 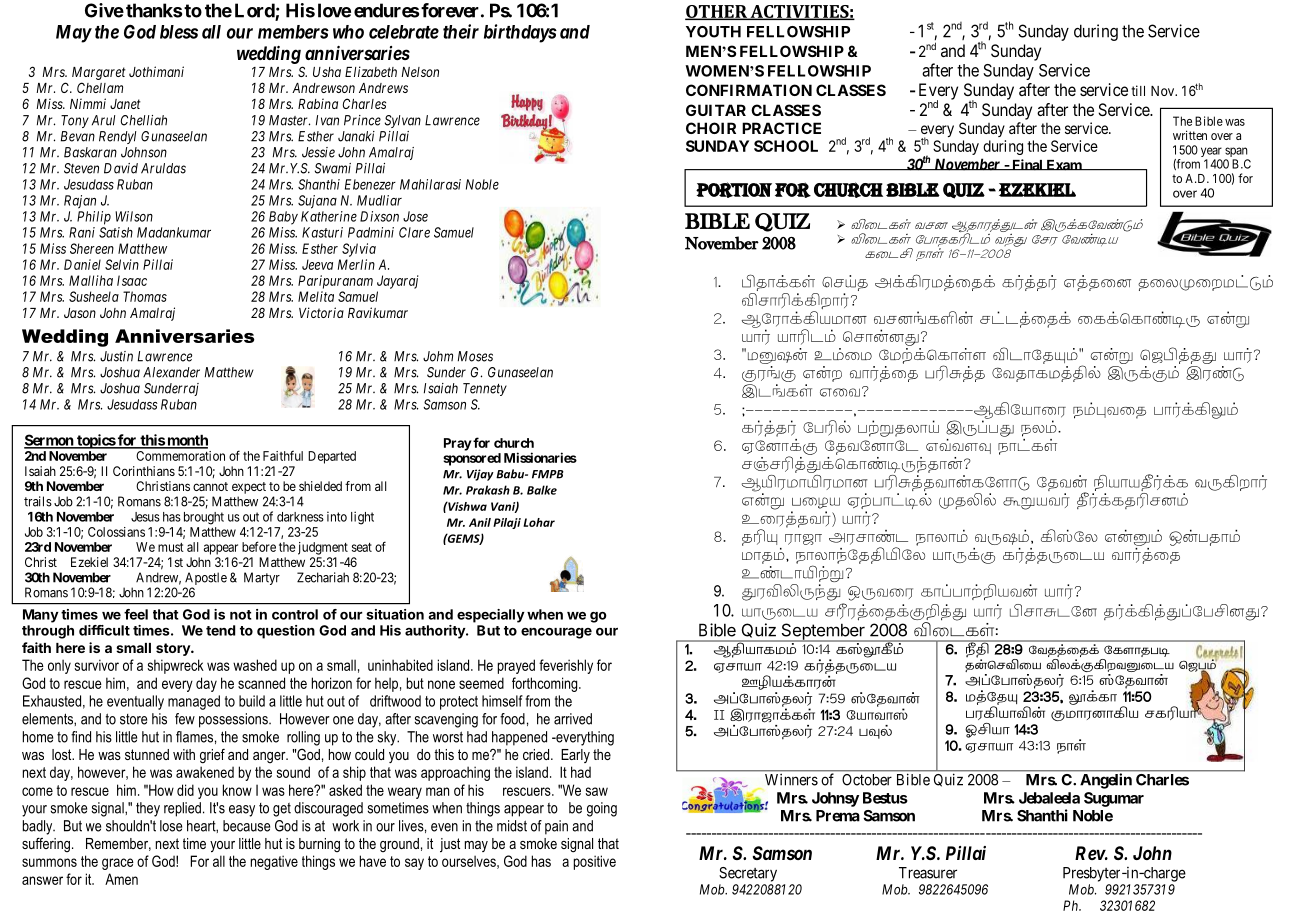 What do you see at coordinates (1063, 165) in the screenshot?
I see `Exam` at bounding box center [1063, 165].
